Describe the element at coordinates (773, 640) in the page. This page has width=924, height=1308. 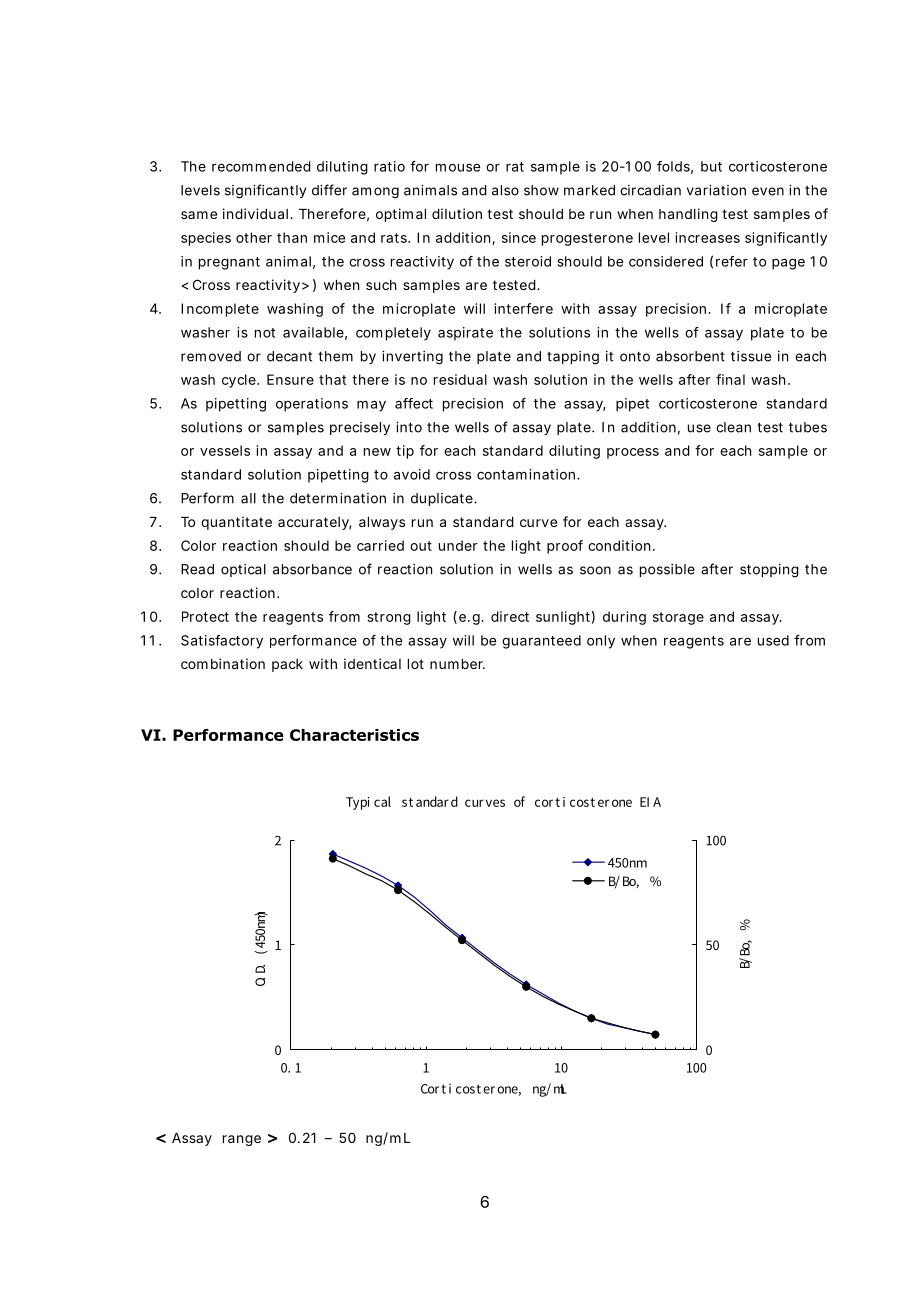
I see `used` at that location.
